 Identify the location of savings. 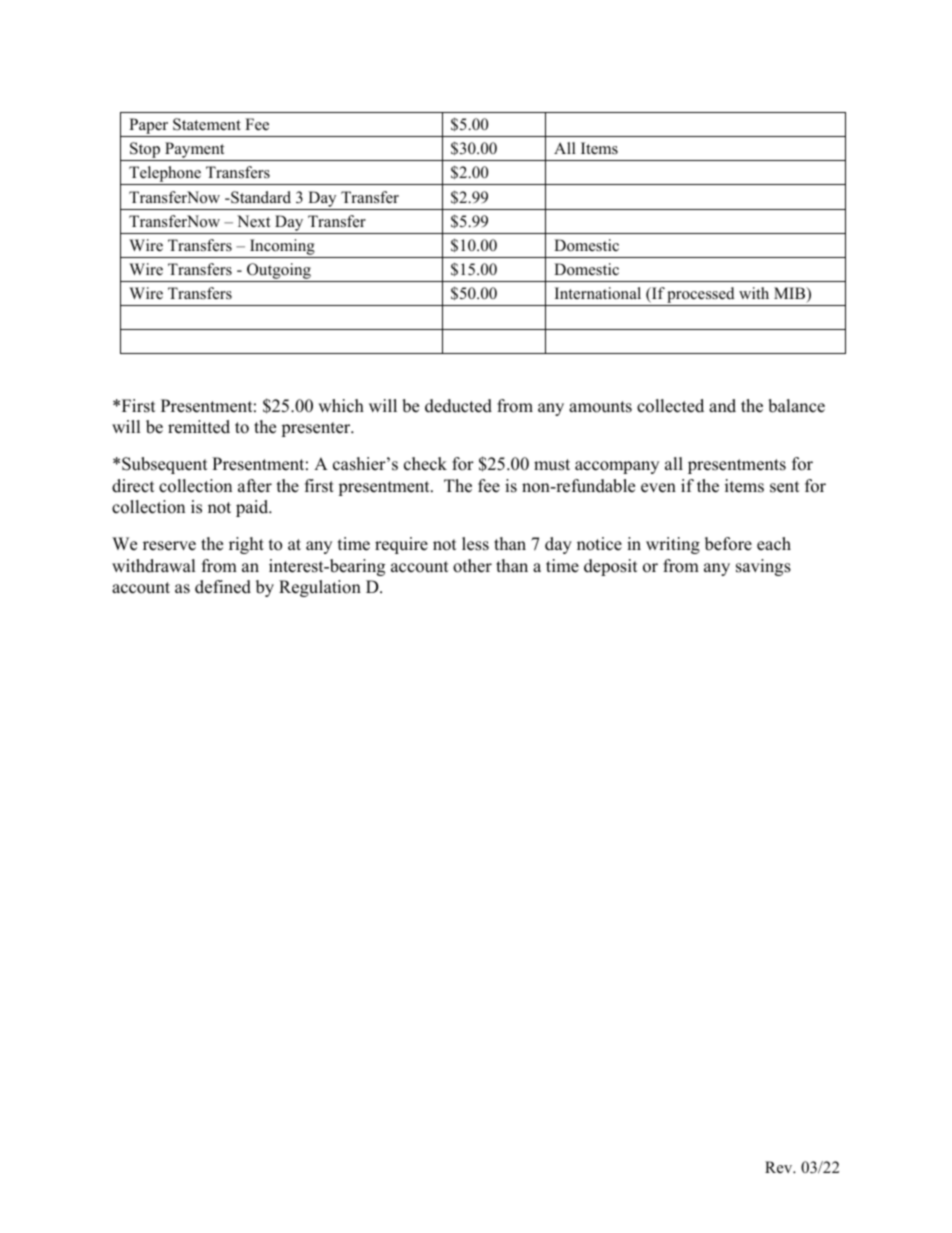
(763, 567).
